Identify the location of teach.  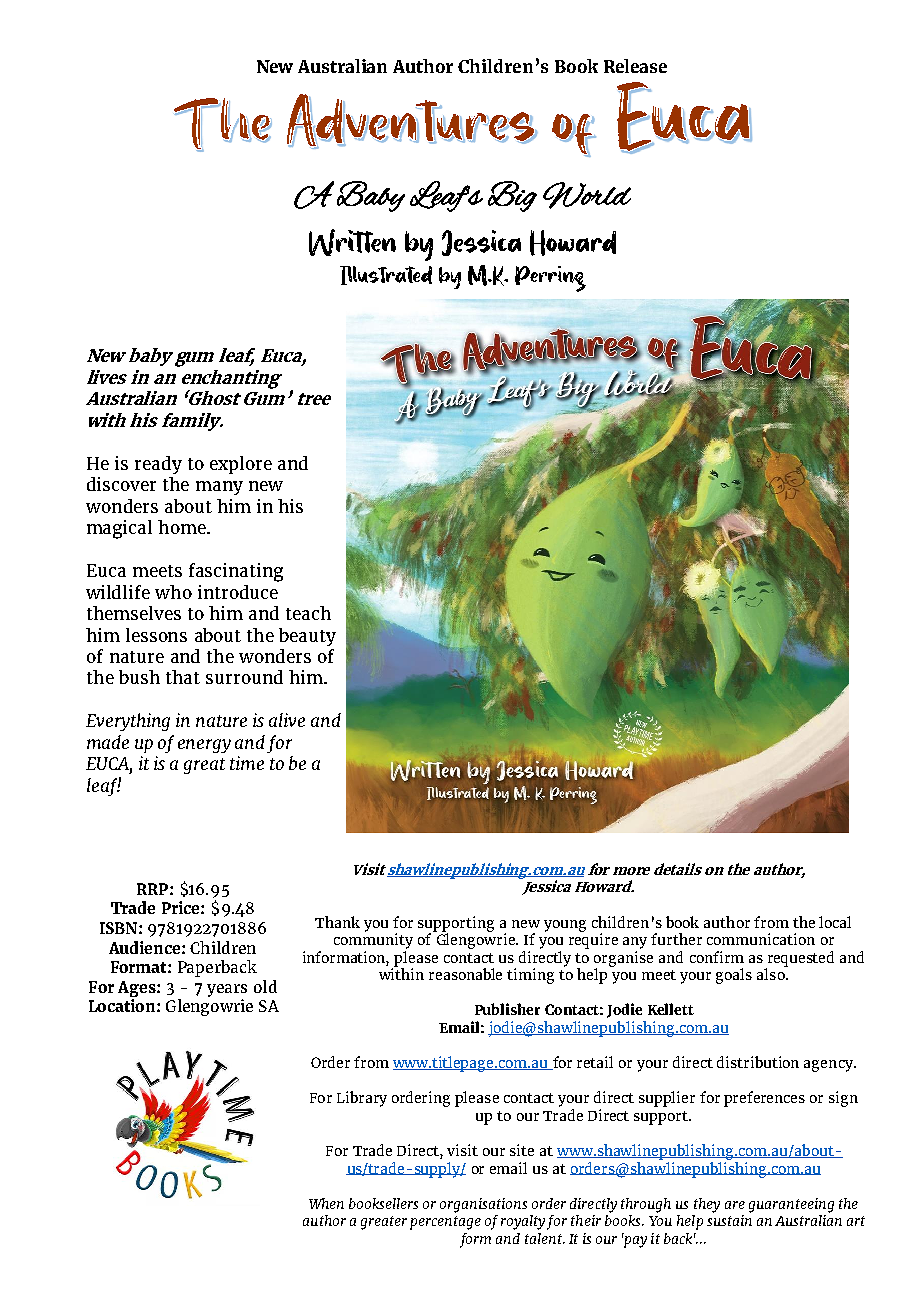
(308, 613).
